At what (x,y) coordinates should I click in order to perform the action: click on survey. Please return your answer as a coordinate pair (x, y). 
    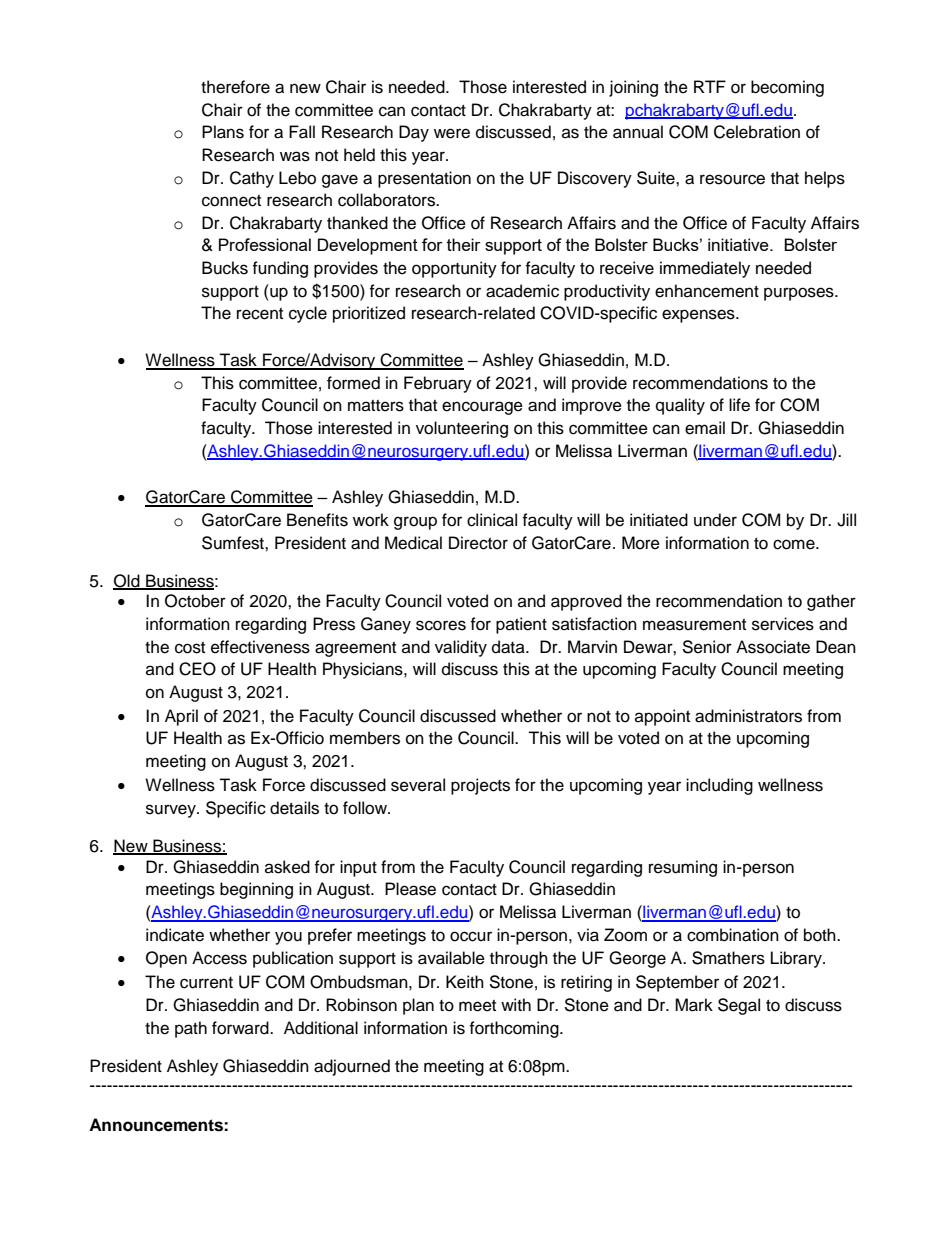
    Looking at the image, I should click on (172, 811).
